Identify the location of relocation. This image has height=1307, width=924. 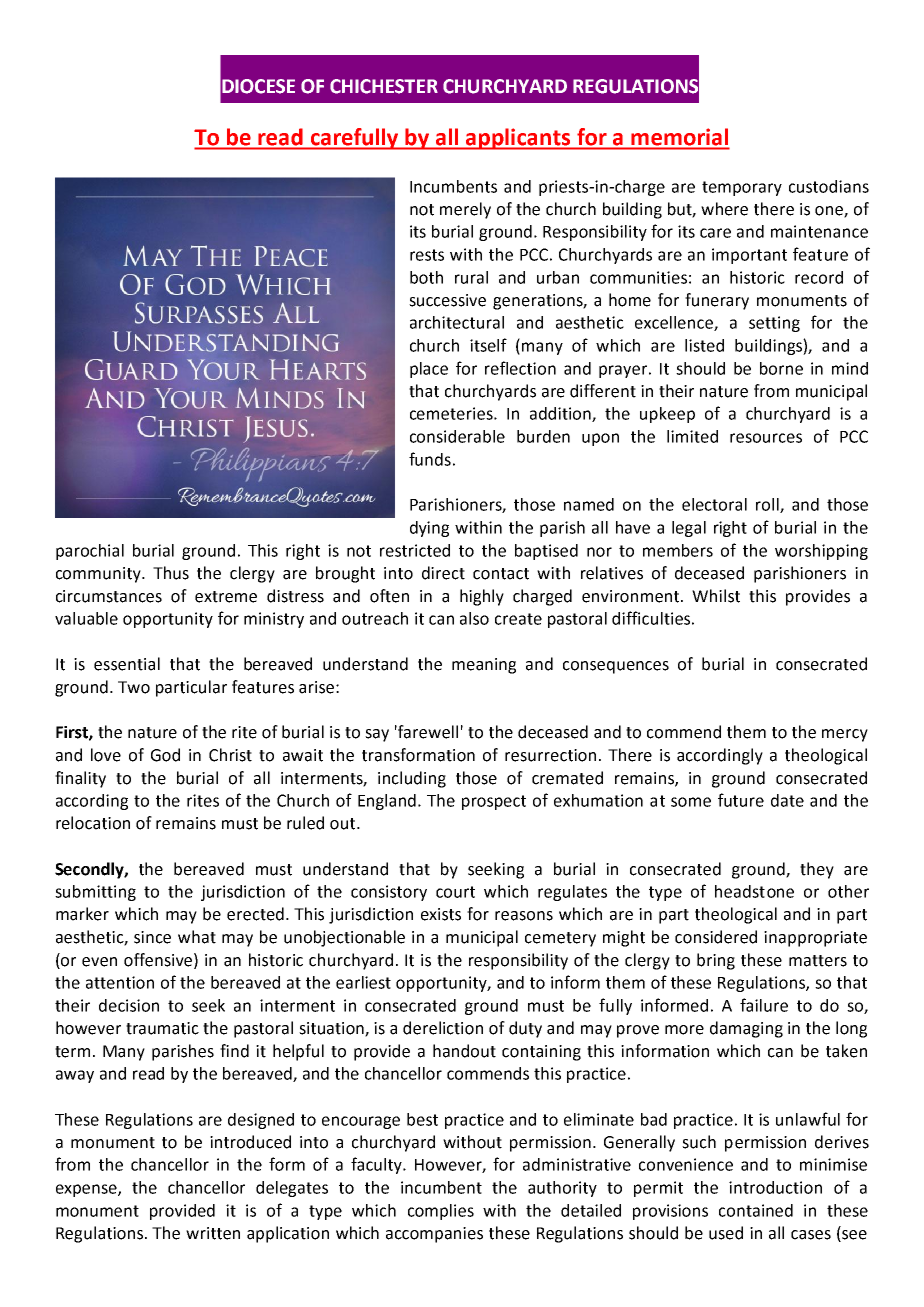
(93, 823).
